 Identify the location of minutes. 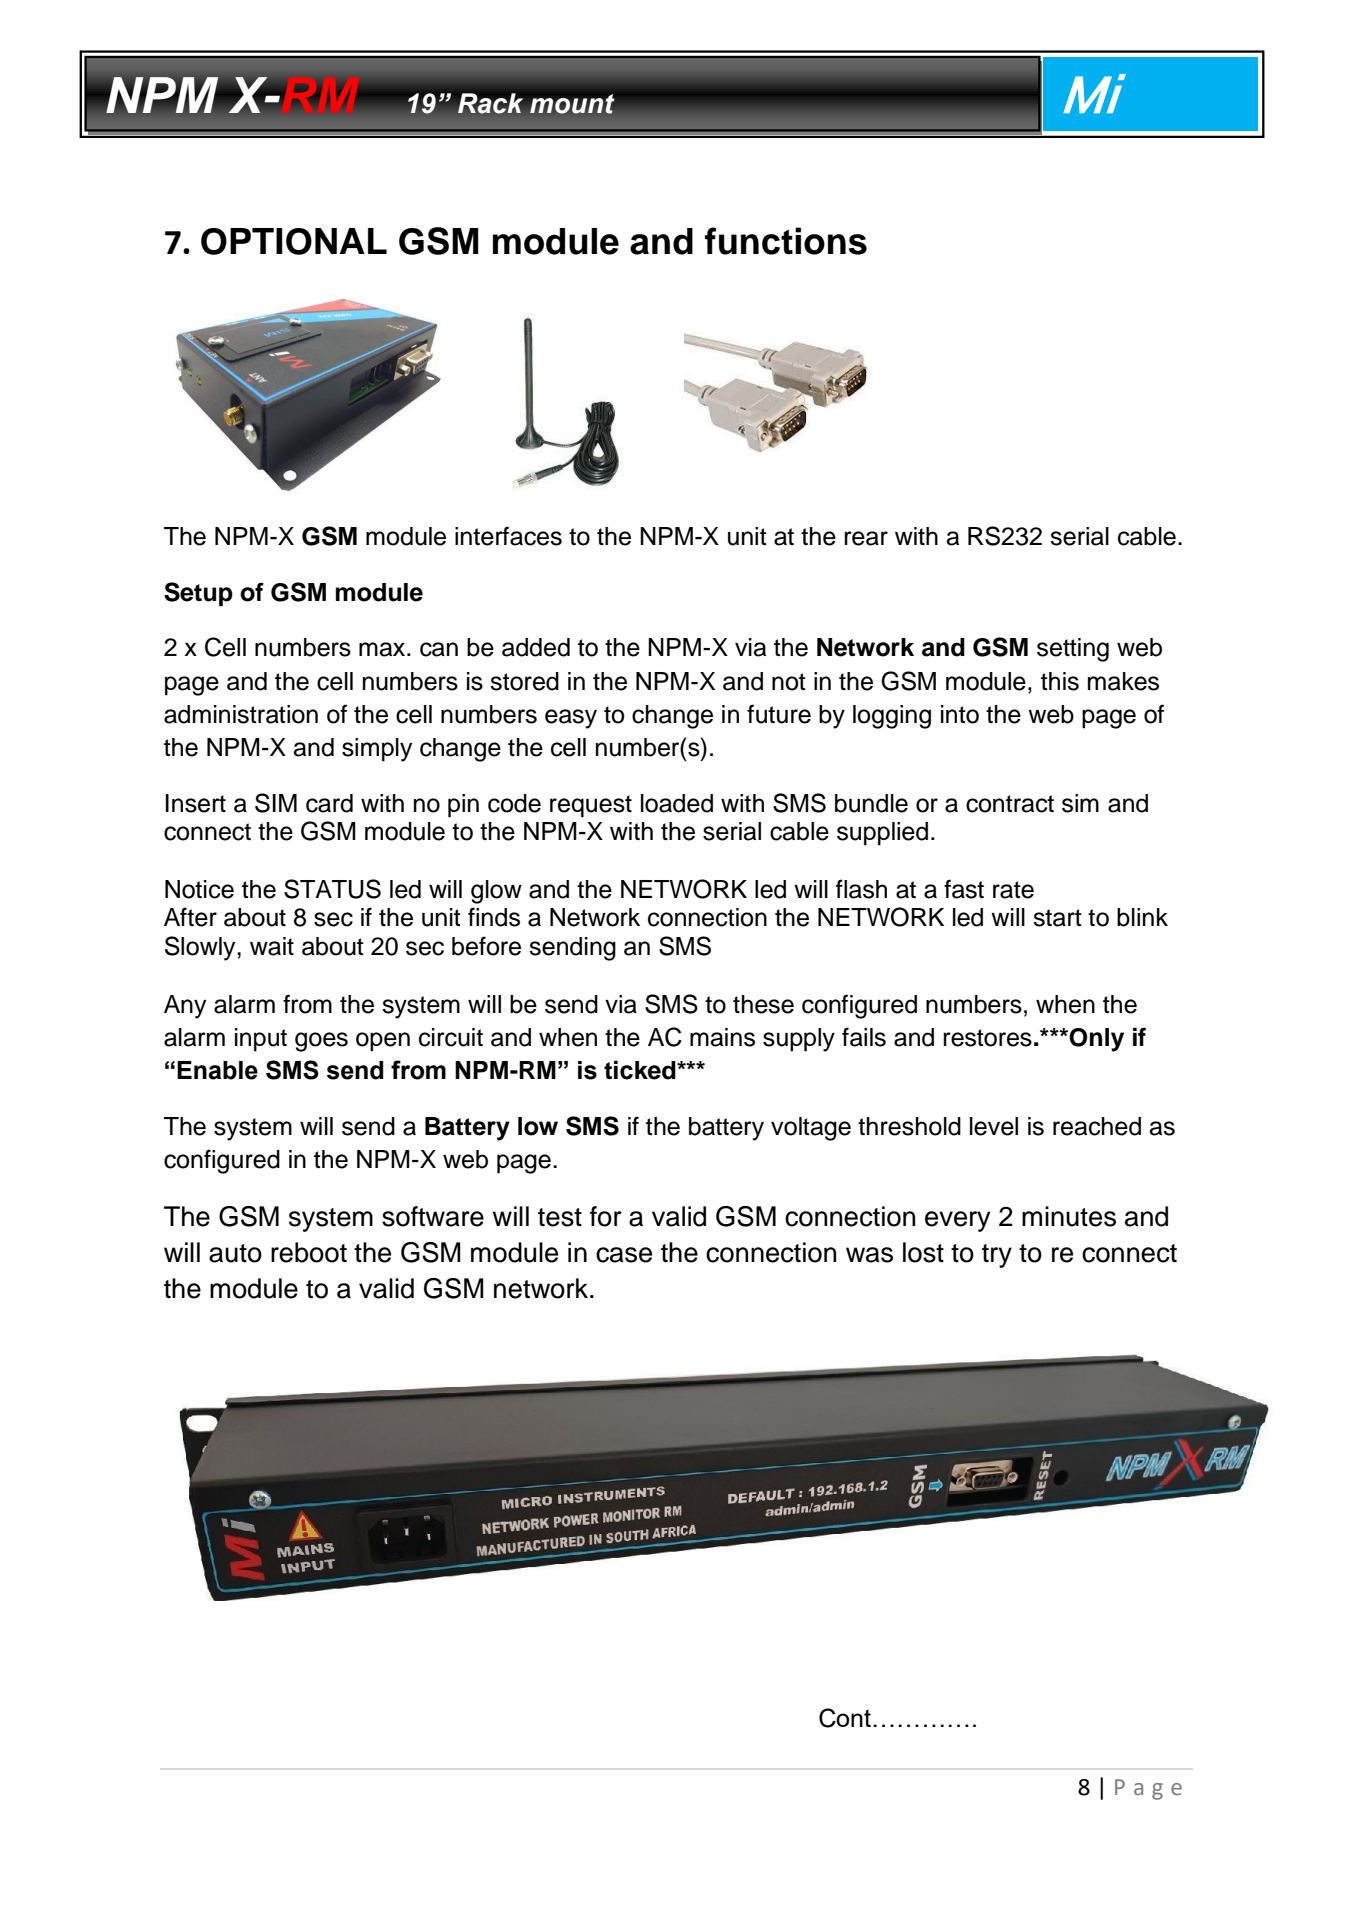
(1069, 1216).
